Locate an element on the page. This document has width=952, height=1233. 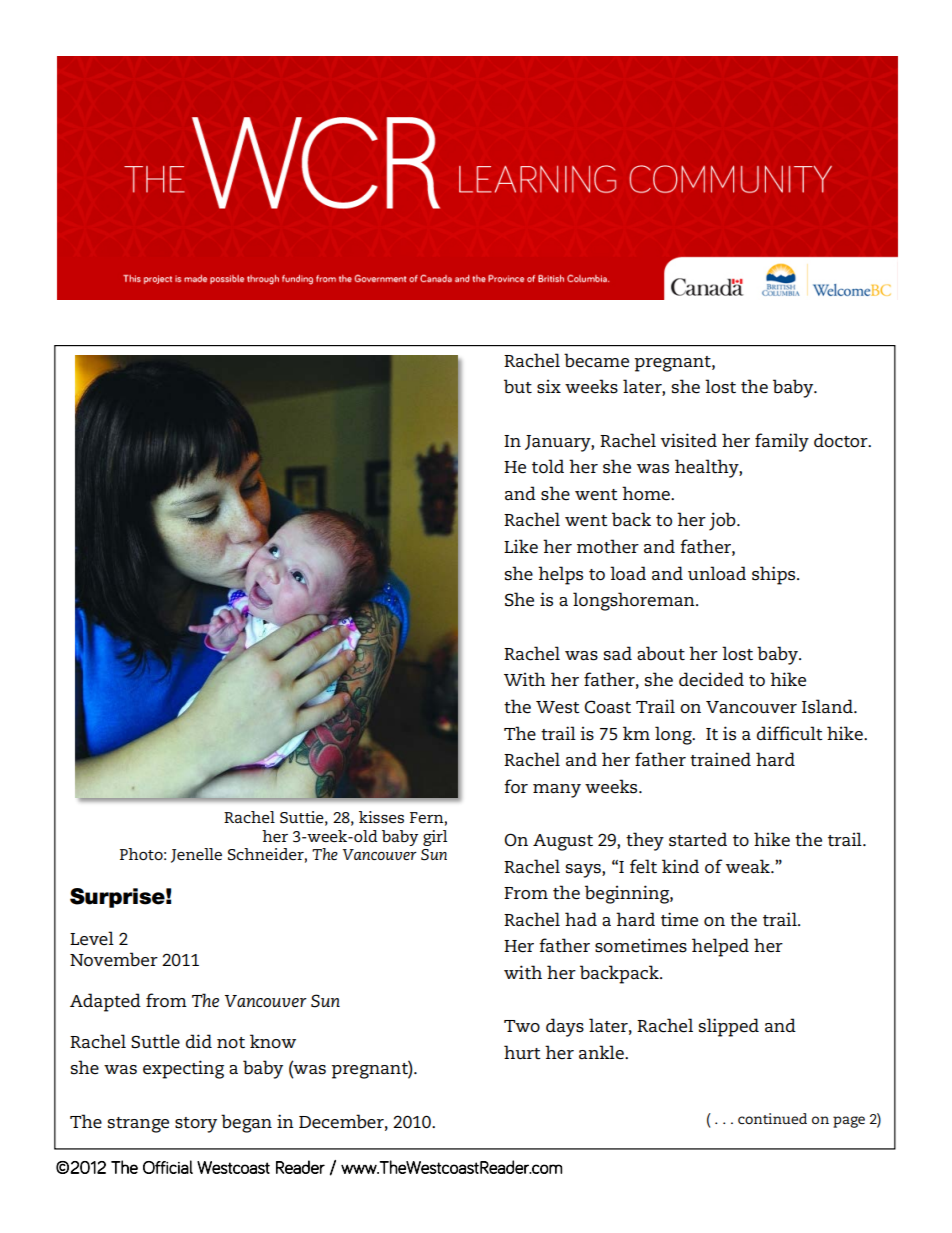
story is located at coordinates (196, 1125).
